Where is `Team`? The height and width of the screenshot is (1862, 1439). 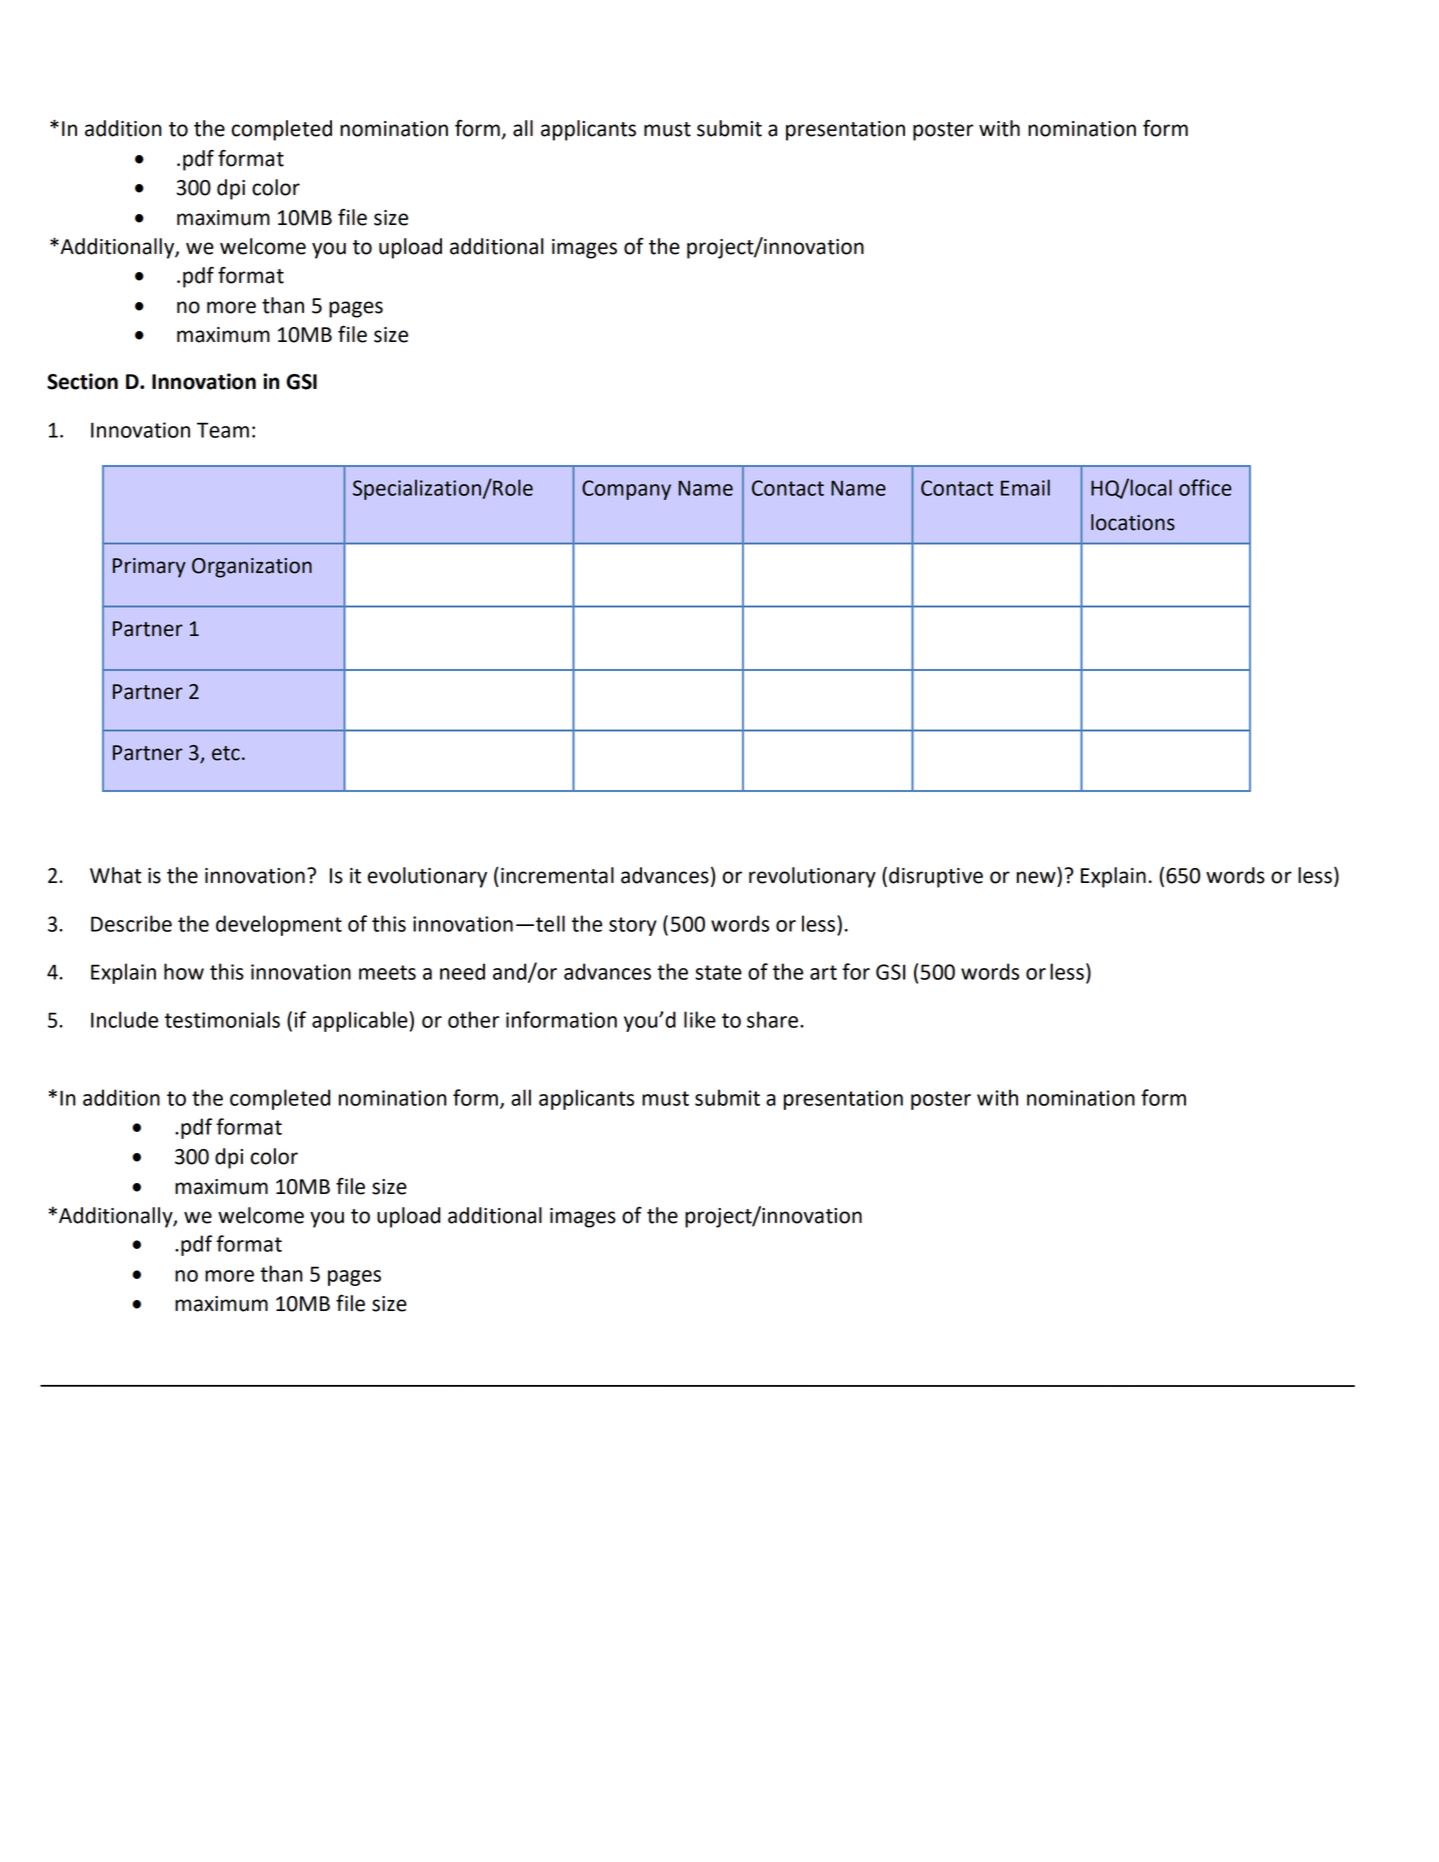 Team is located at coordinates (223, 430).
